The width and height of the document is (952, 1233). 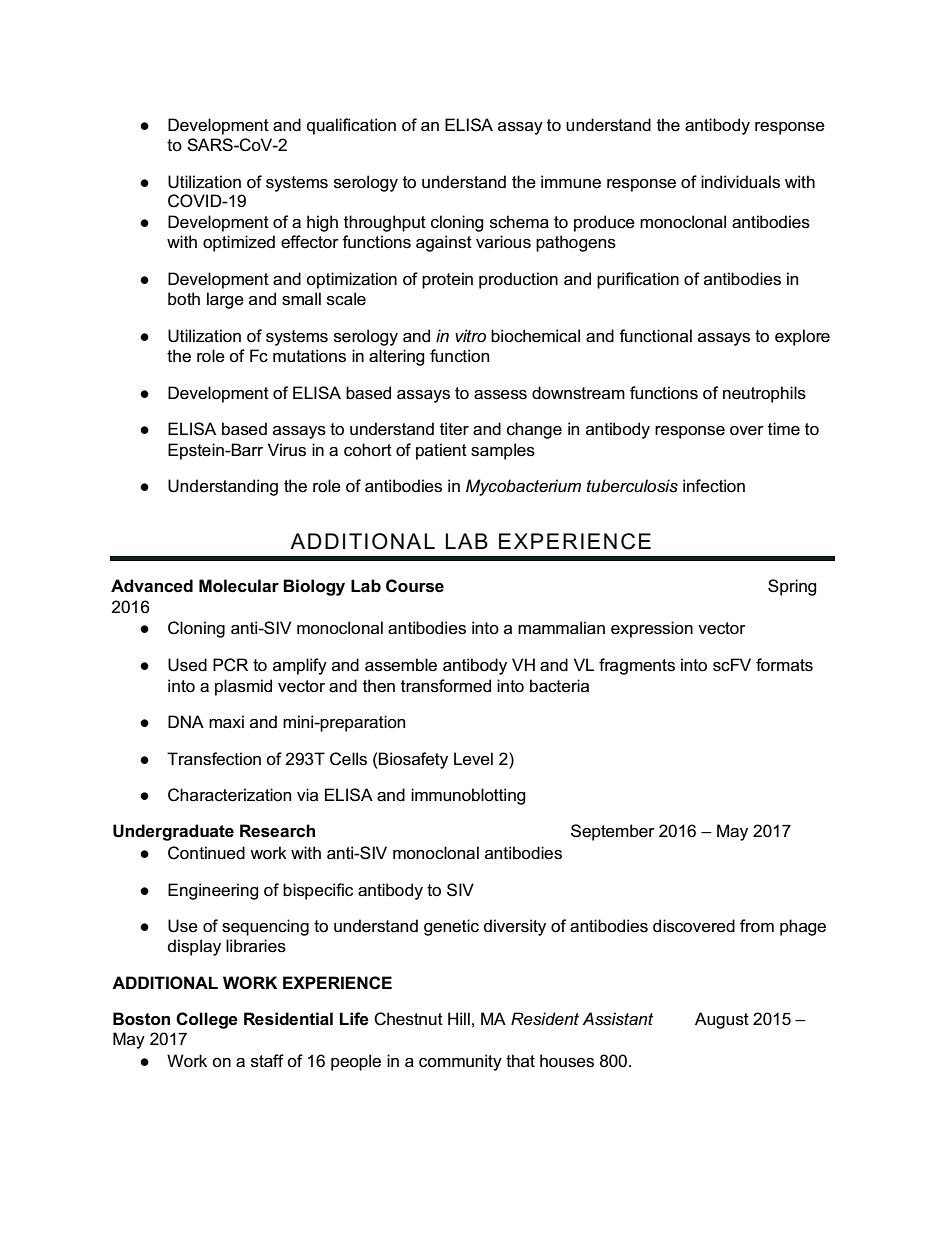 I want to click on individuals, so click(x=740, y=182).
